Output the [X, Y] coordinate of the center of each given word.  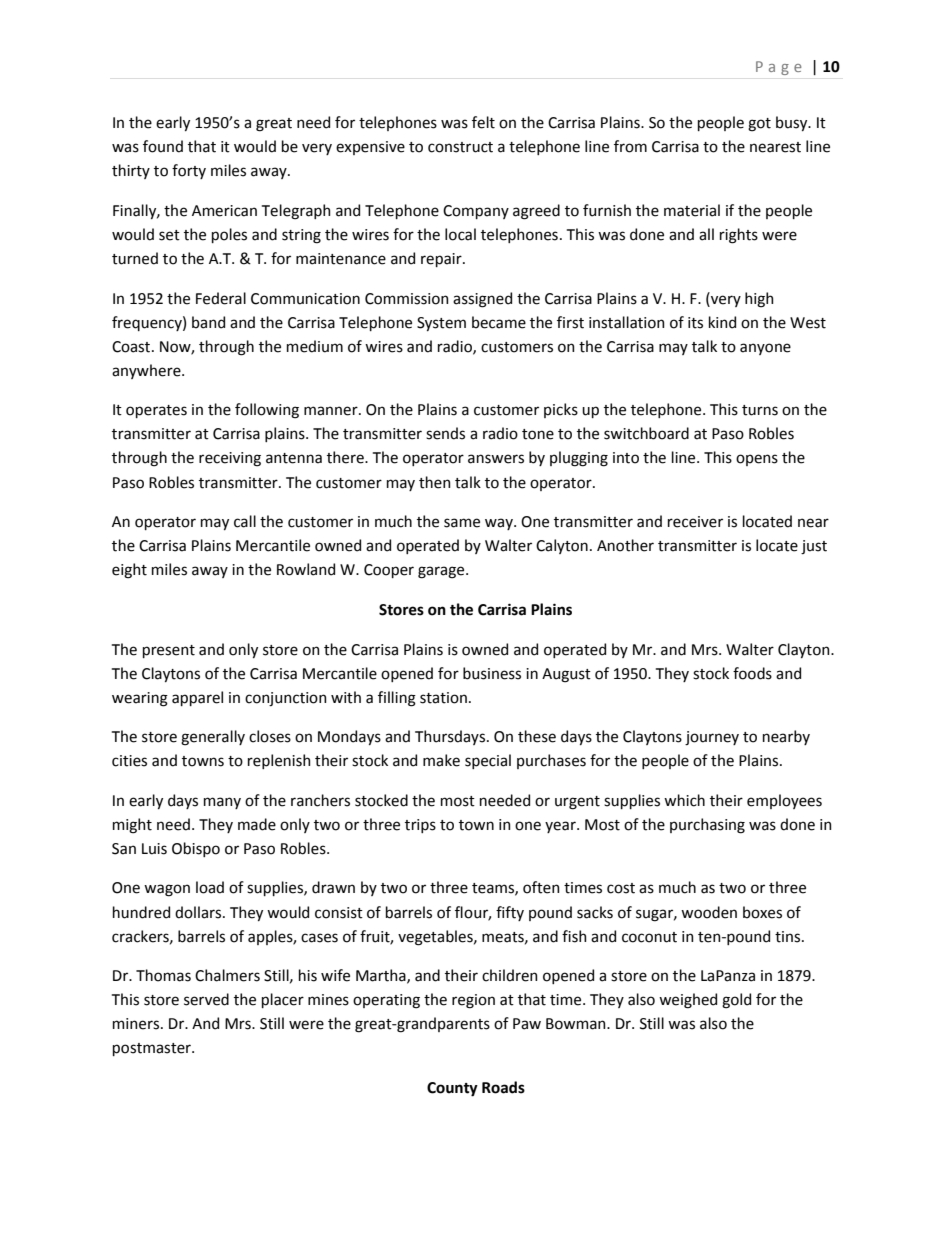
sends [445, 433]
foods [752, 673]
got [759, 125]
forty [189, 171]
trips [420, 826]
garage [442, 572]
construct [460, 147]
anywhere [147, 371]
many [222, 803]
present [169, 651]
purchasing [707, 826]
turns [760, 410]
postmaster [153, 1049]
